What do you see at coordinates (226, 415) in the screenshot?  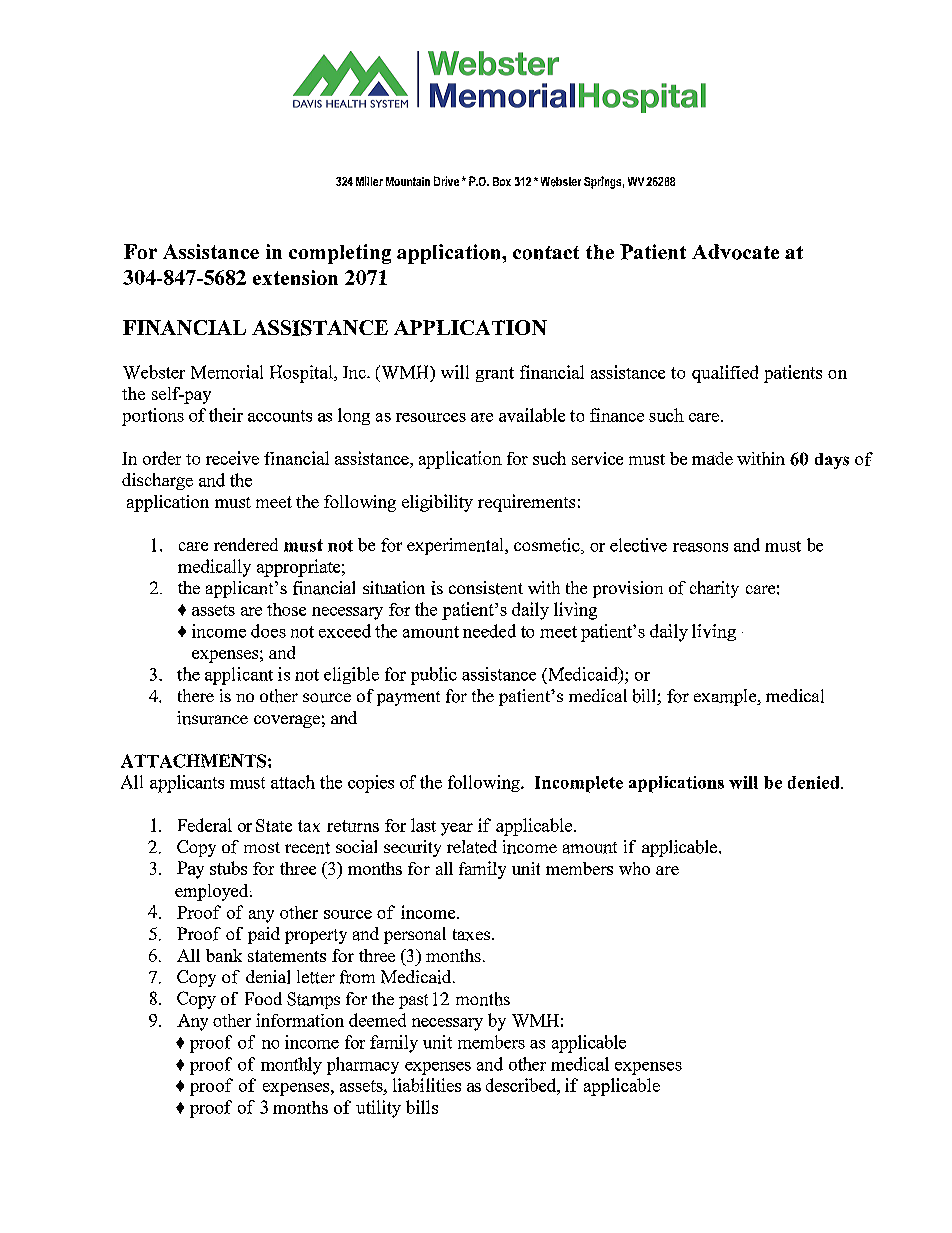 I see `their` at bounding box center [226, 415].
